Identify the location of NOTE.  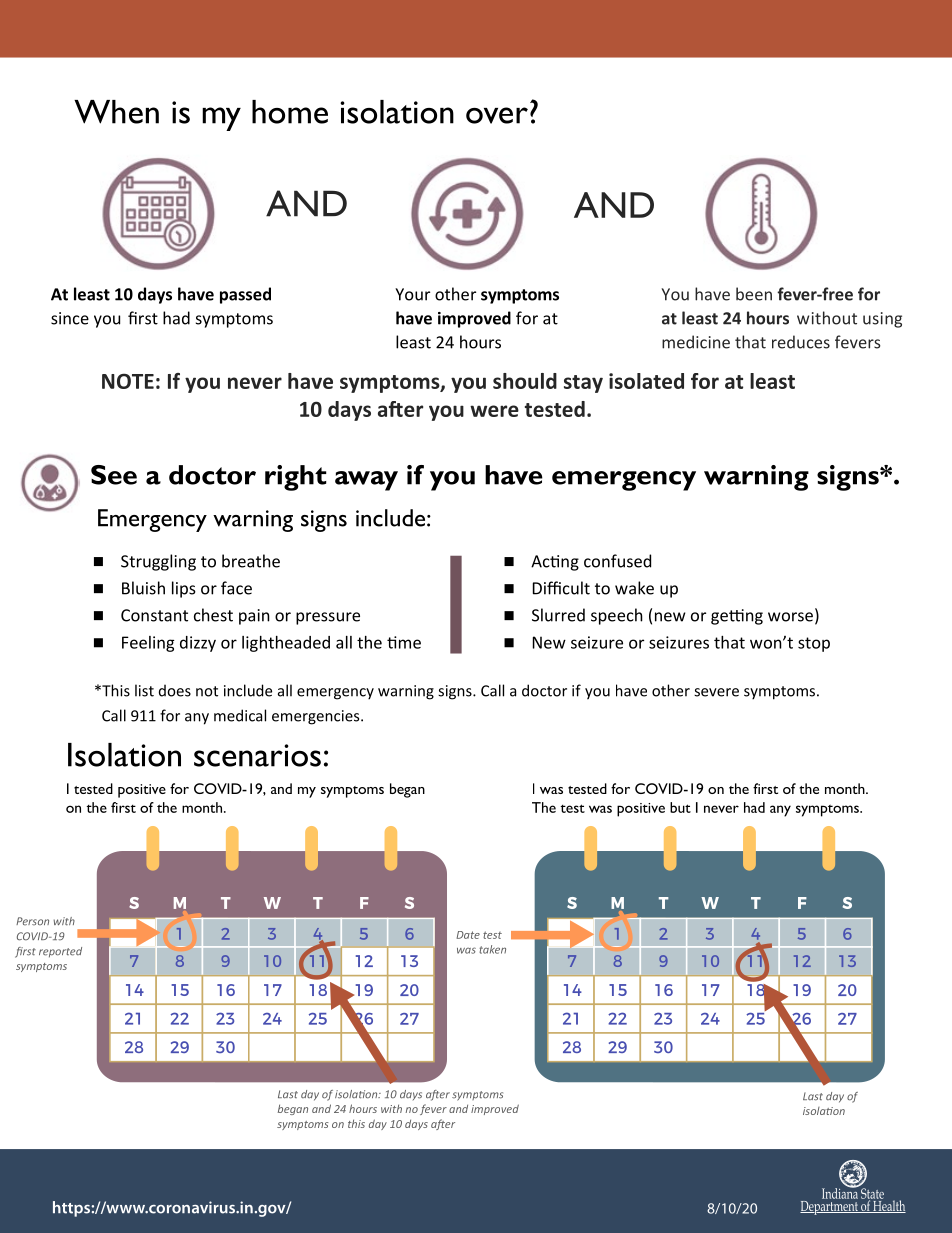
(128, 381).
